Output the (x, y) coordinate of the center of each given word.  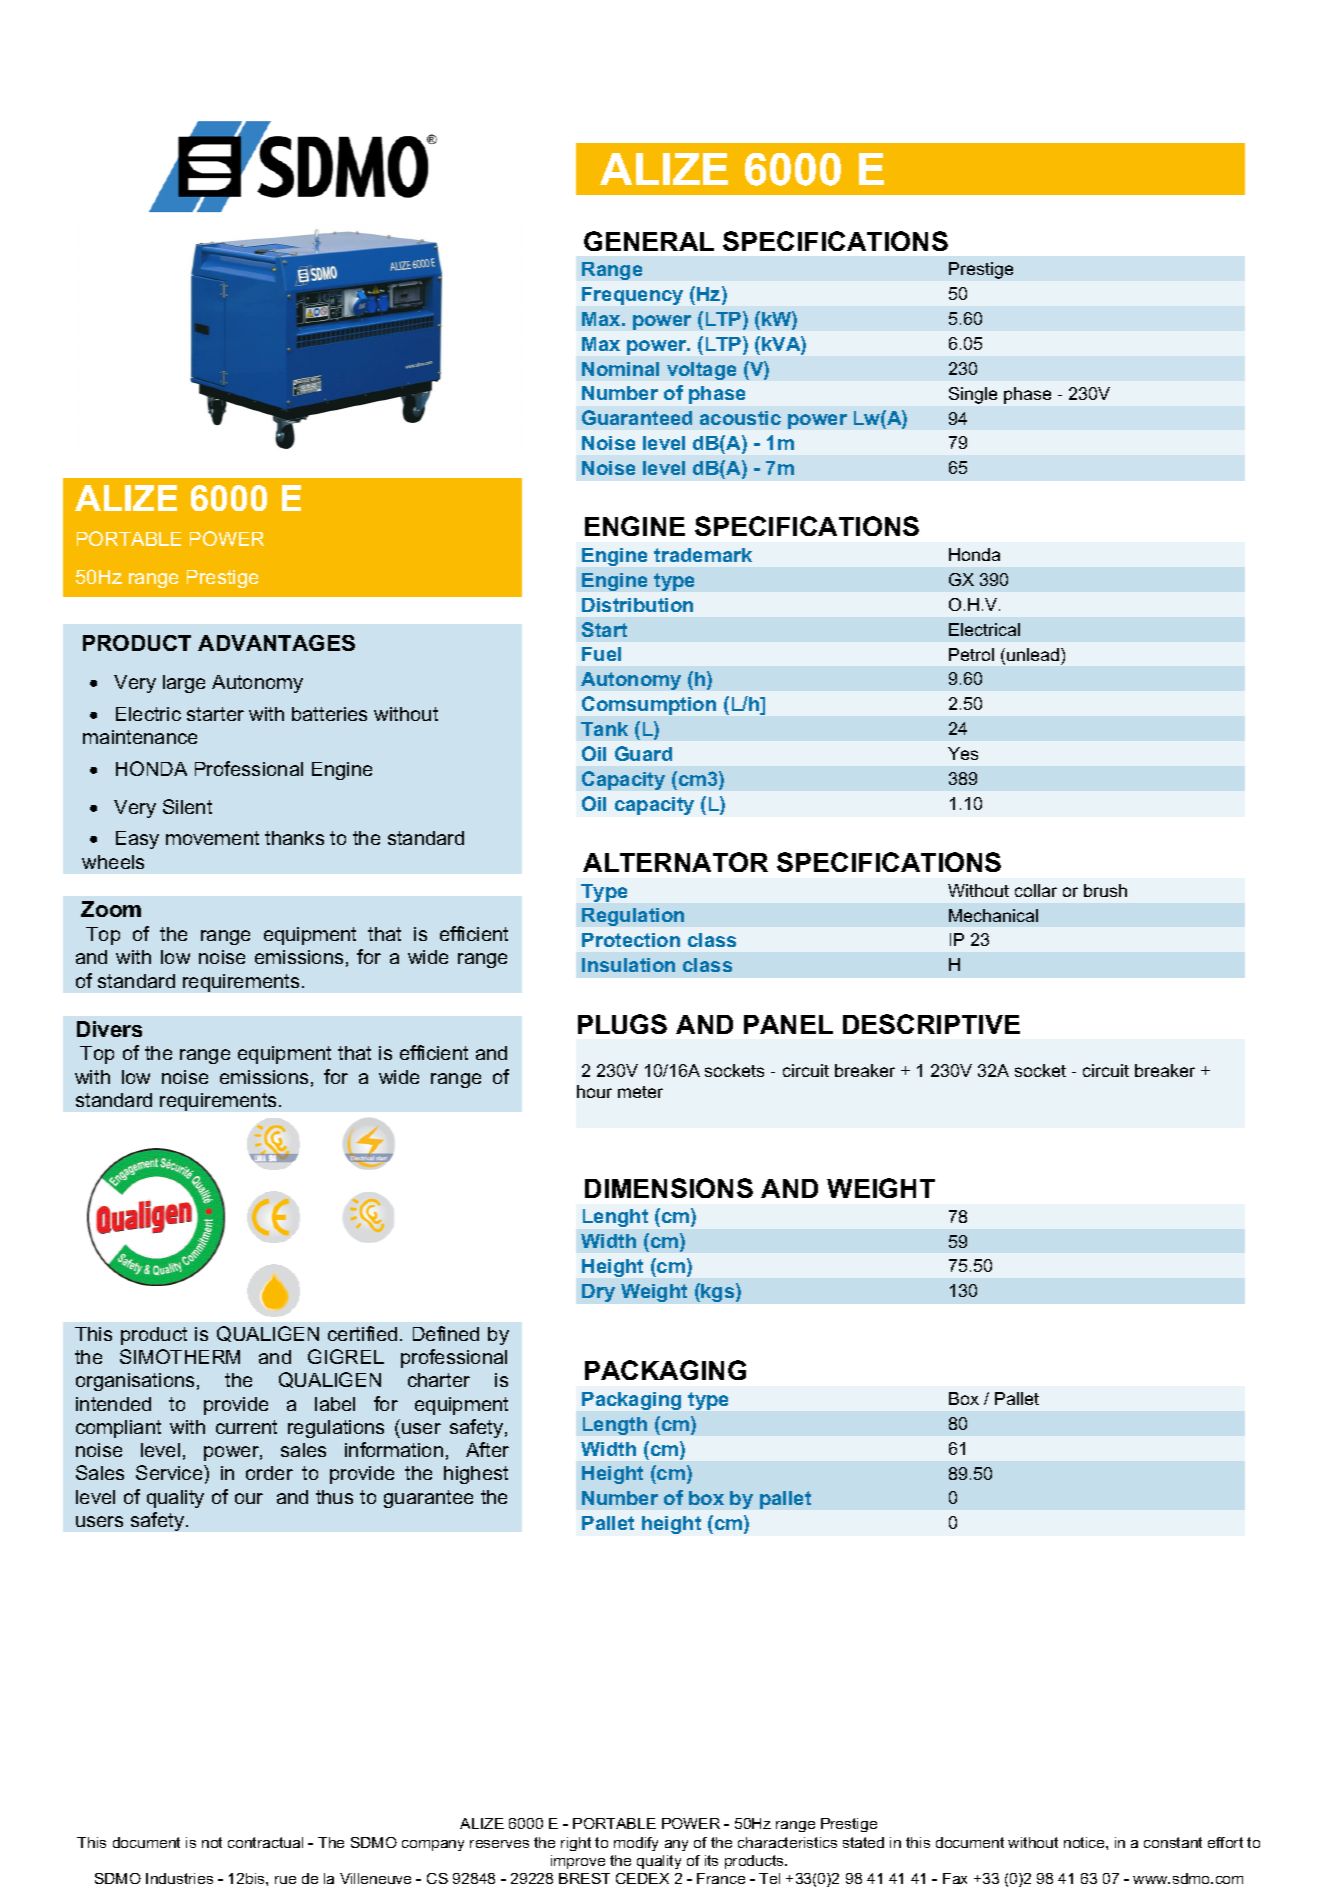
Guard (643, 753)
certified (362, 1333)
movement (212, 838)
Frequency (632, 296)
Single (973, 395)
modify (636, 1844)
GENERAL (649, 241)
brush (1105, 890)
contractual (265, 1842)
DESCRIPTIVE (931, 1024)
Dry (598, 1293)
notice (1085, 1842)
